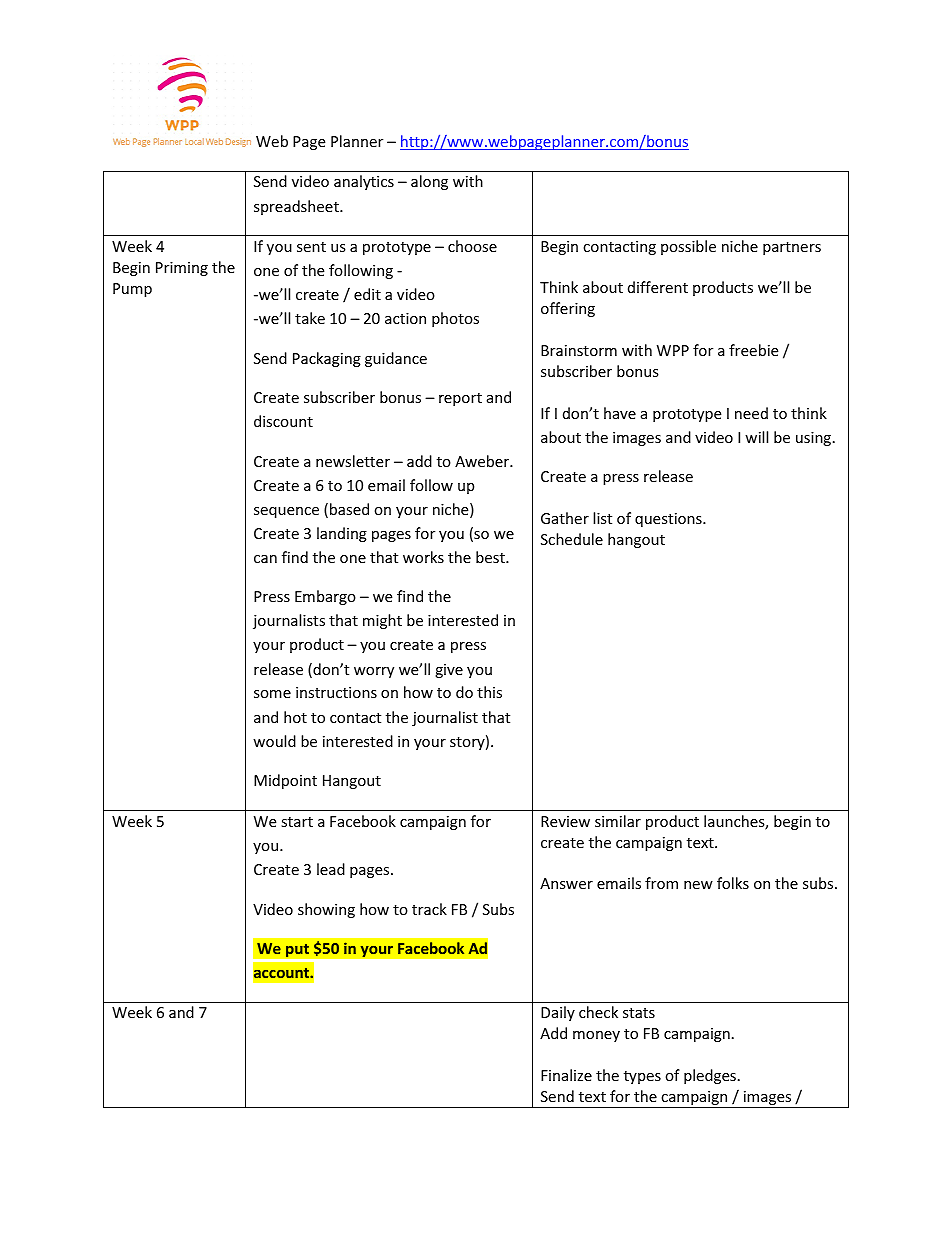  What do you see at coordinates (449, 671) in the document?
I see `give` at bounding box center [449, 671].
